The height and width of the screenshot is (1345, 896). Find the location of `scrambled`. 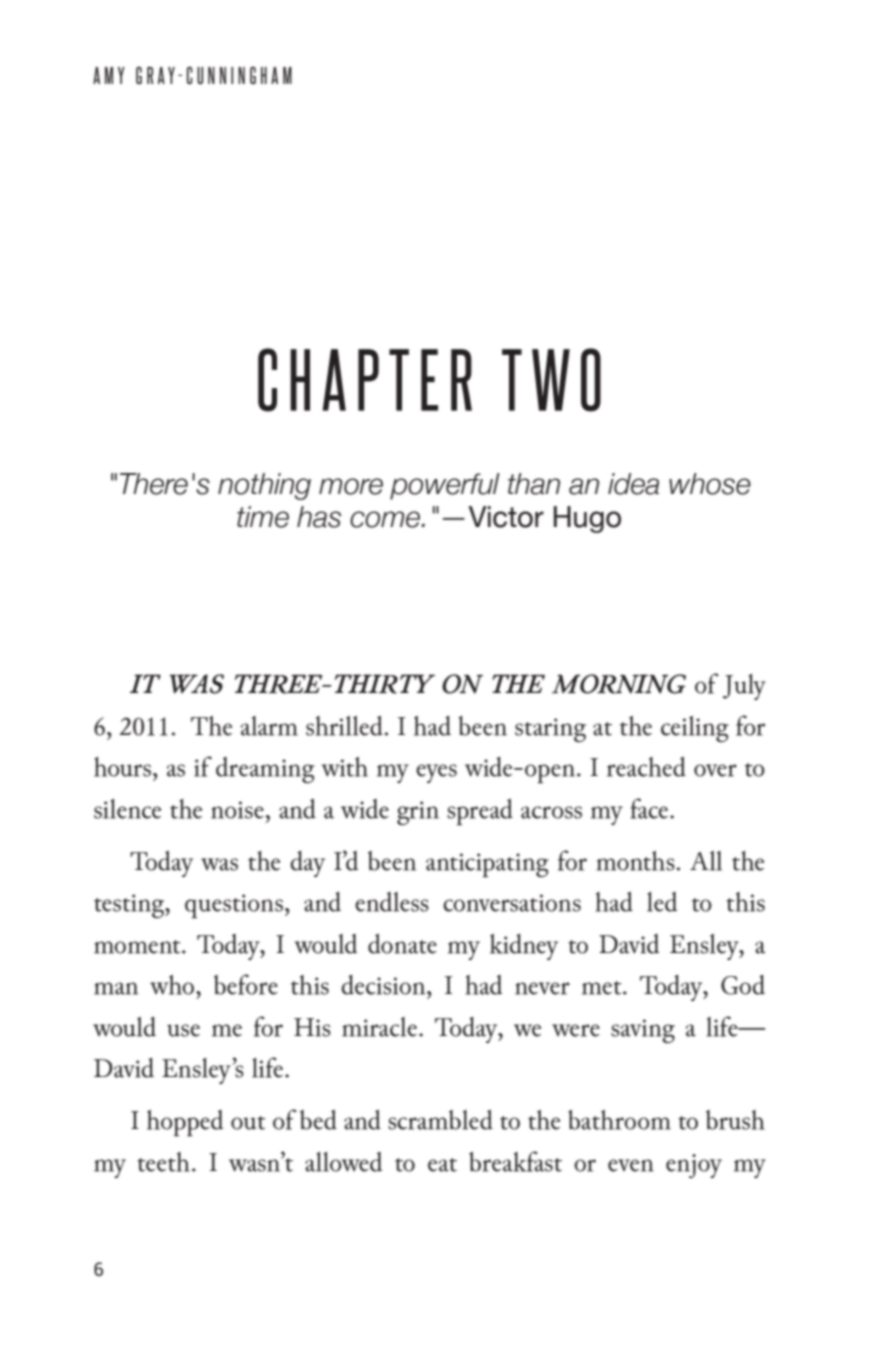

scrambled is located at coordinates (440, 1120).
